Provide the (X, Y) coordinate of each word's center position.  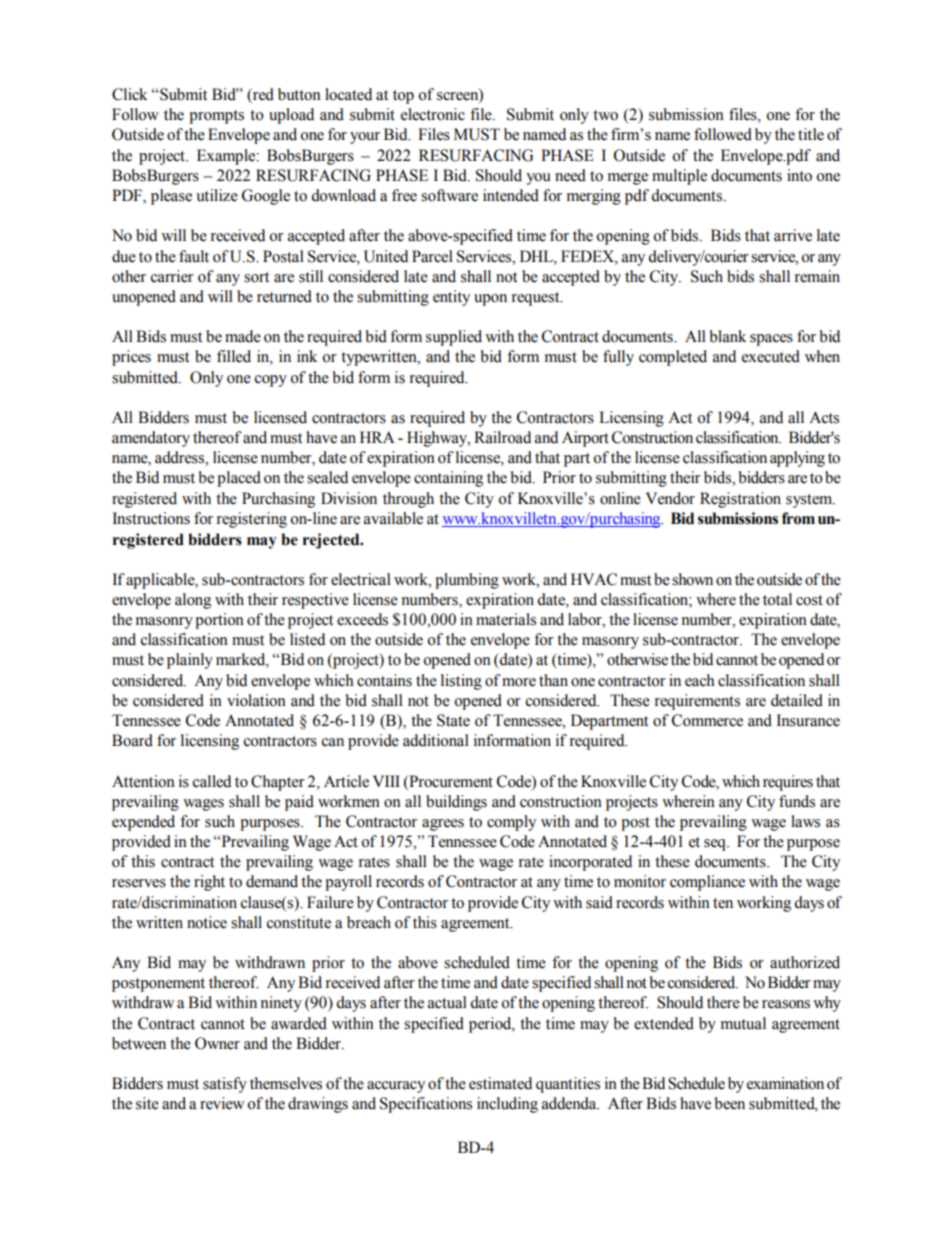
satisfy (225, 1085)
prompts (216, 117)
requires (788, 783)
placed (239, 479)
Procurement (450, 781)
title (811, 134)
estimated (500, 1083)
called (212, 781)
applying (797, 459)
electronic (433, 114)
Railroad (502, 437)
